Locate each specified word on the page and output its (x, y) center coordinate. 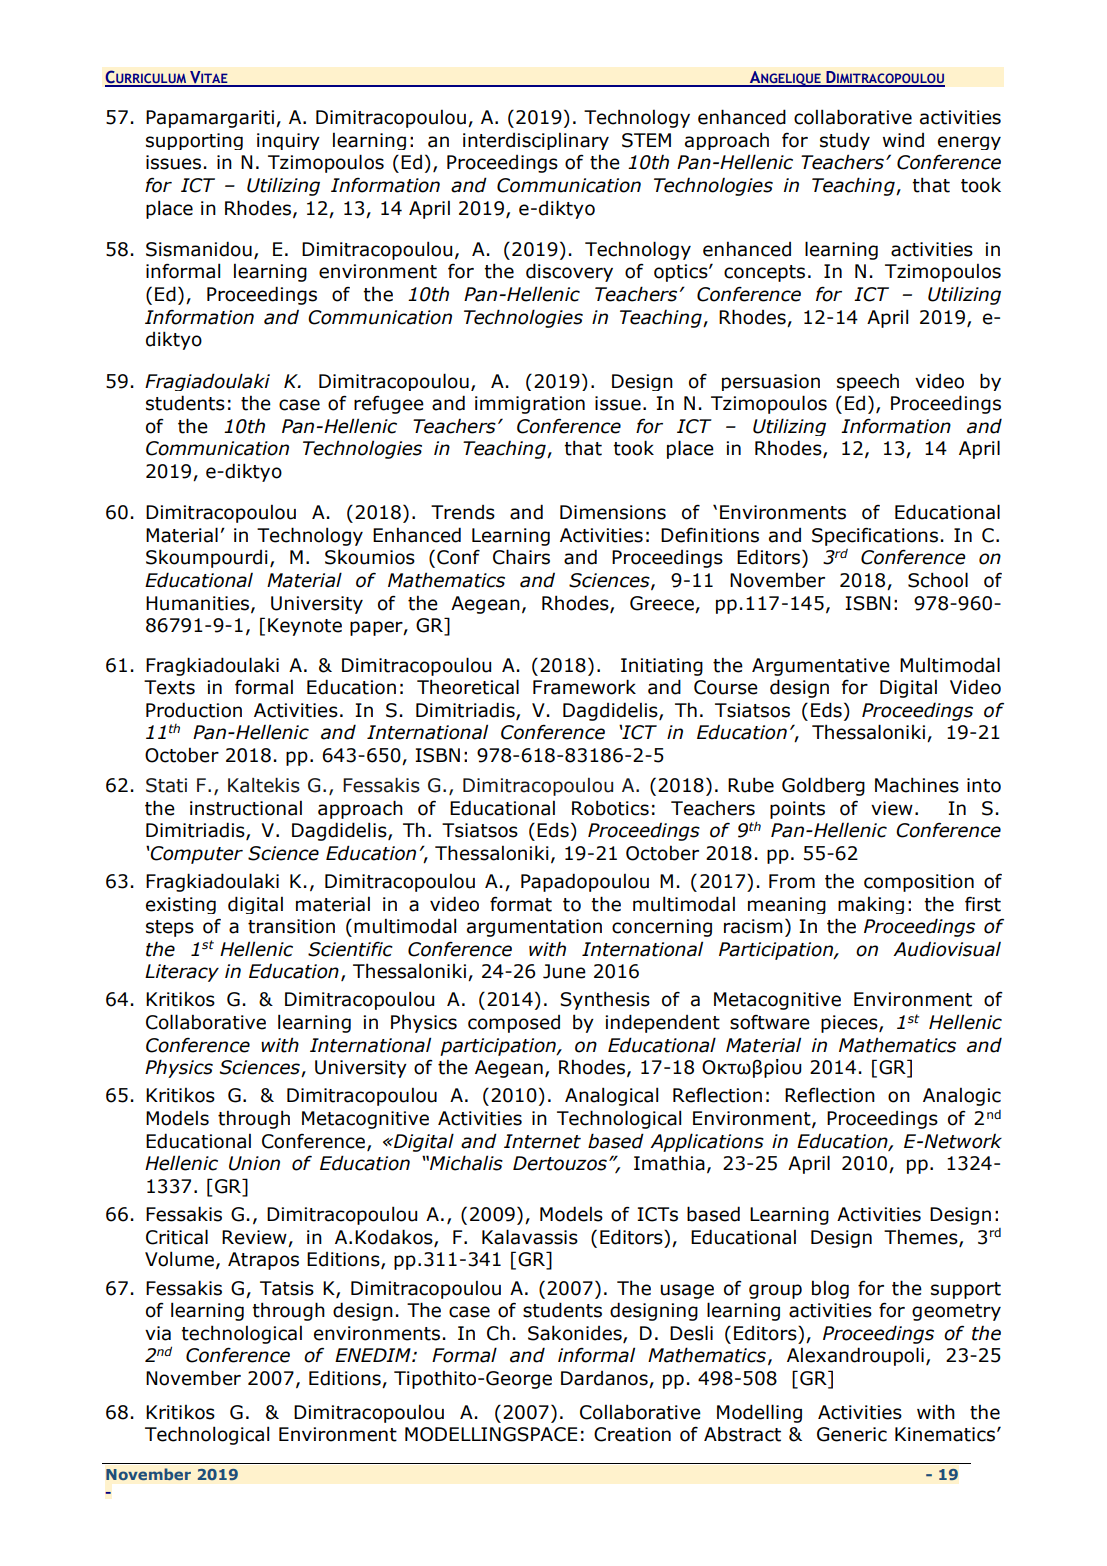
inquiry (288, 141)
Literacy (182, 973)
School (938, 580)
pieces (850, 1024)
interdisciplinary (536, 141)
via (158, 1333)
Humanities (199, 604)
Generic (852, 1434)
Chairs (521, 557)
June (564, 971)
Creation (632, 1434)
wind (903, 140)
